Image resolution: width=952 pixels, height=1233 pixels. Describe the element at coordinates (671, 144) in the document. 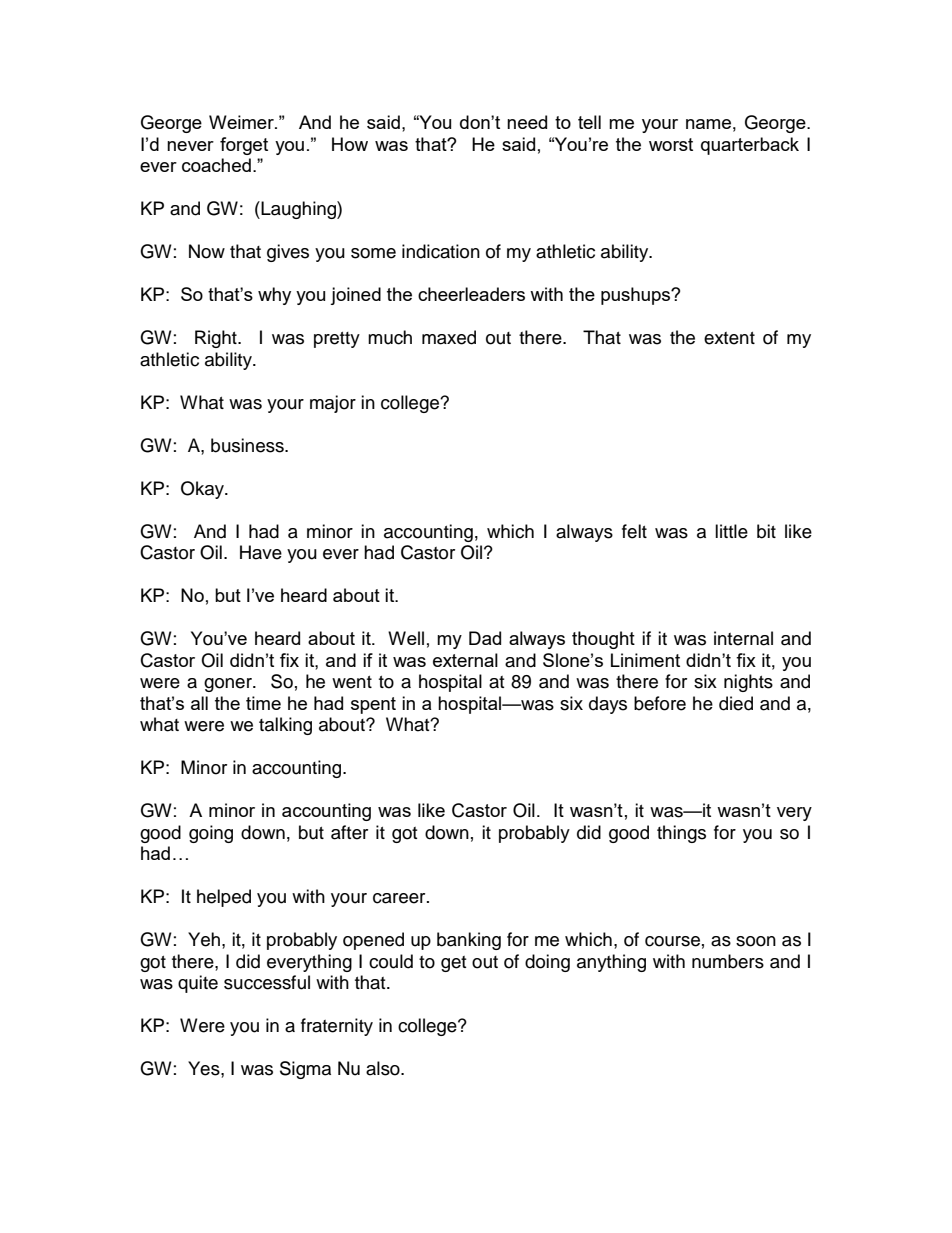

I see `worst` at that location.
